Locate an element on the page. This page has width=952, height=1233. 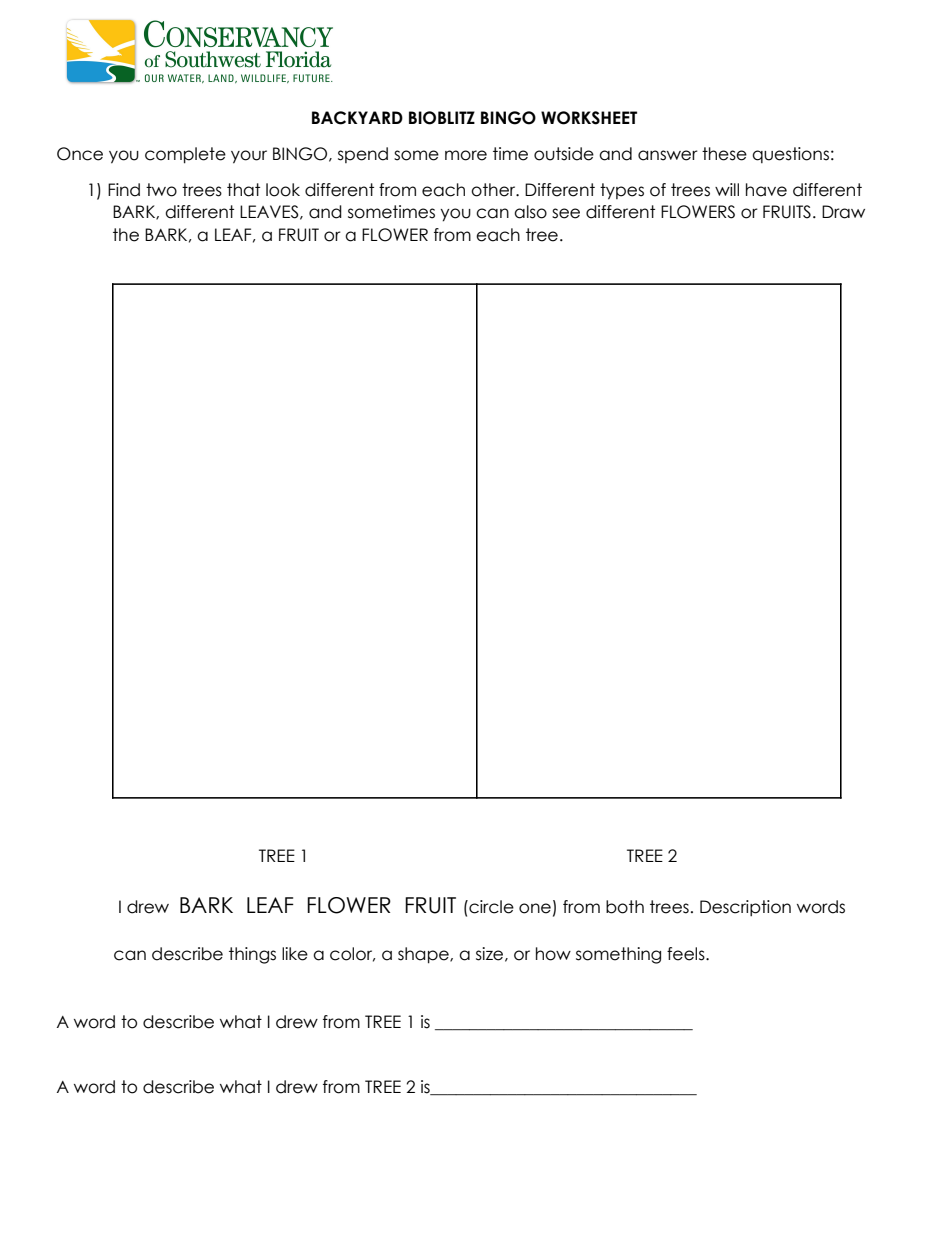
like is located at coordinates (295, 954).
